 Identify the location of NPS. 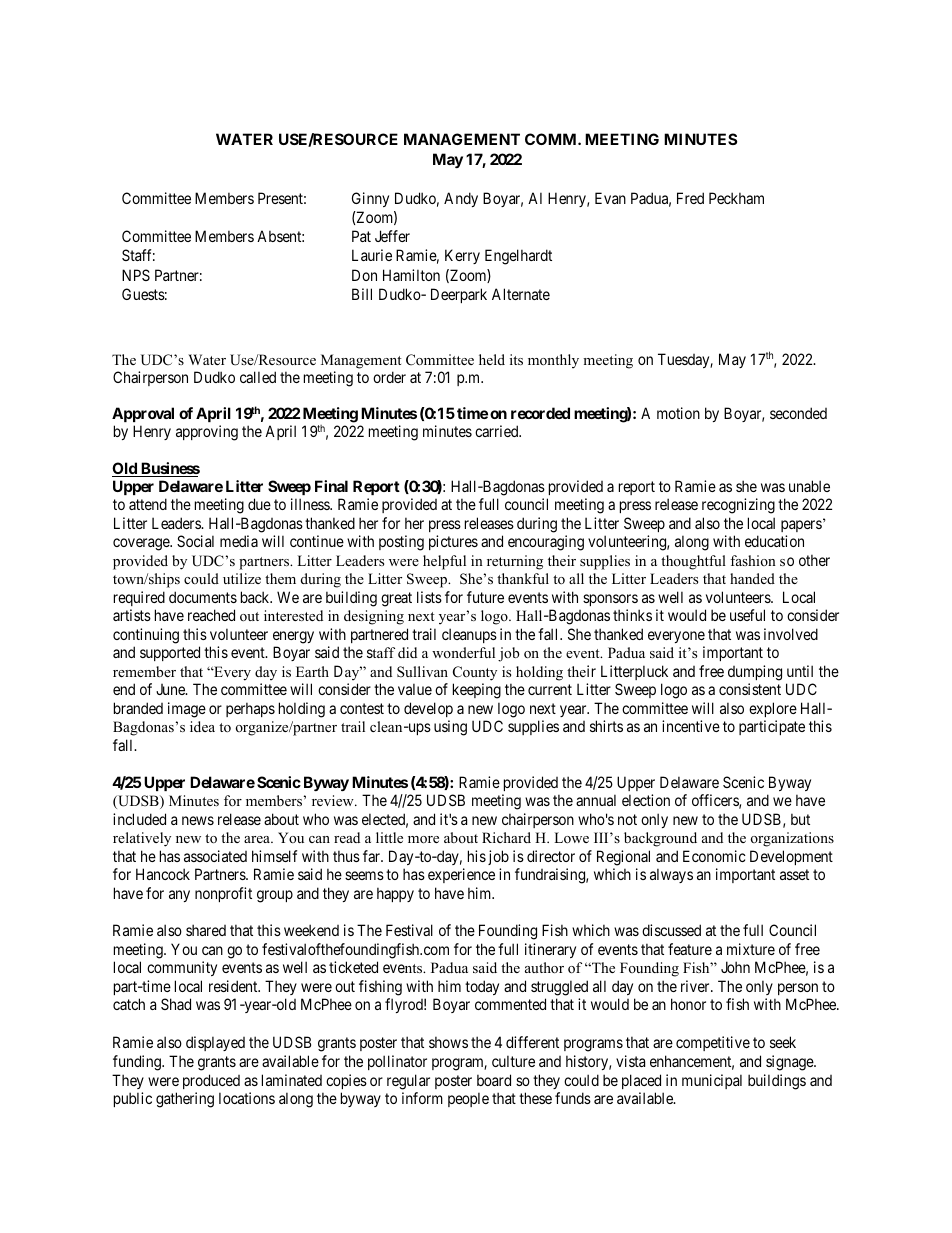
(136, 275).
